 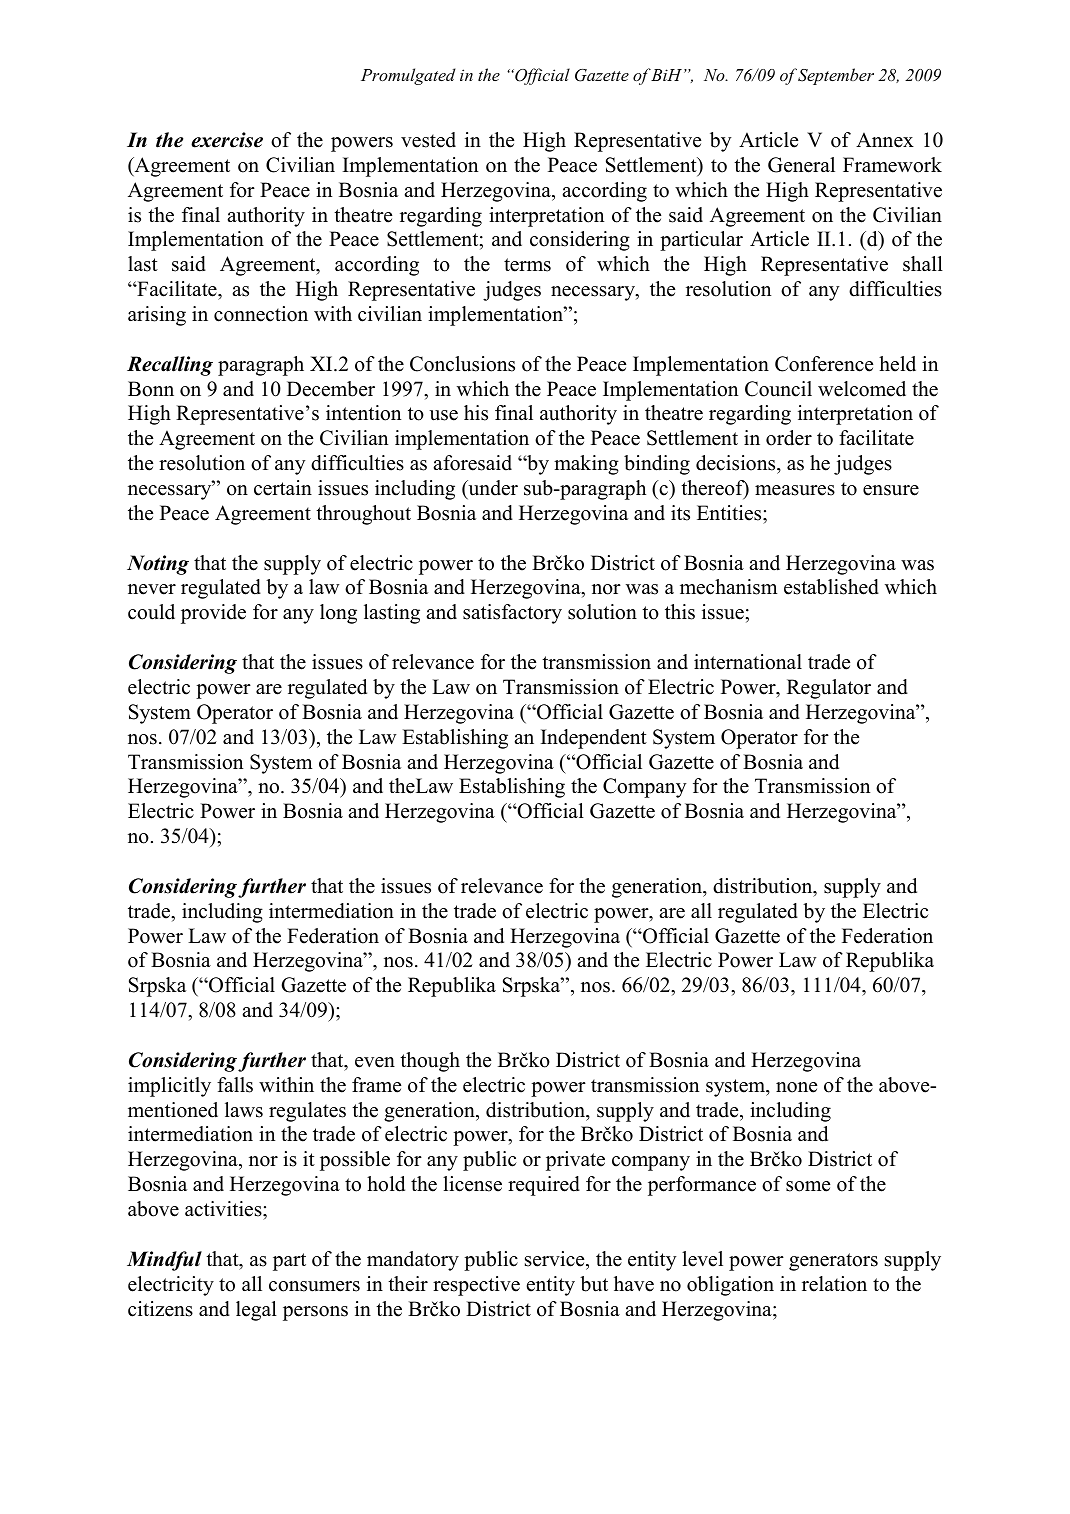 I want to click on none, so click(x=796, y=1087).
